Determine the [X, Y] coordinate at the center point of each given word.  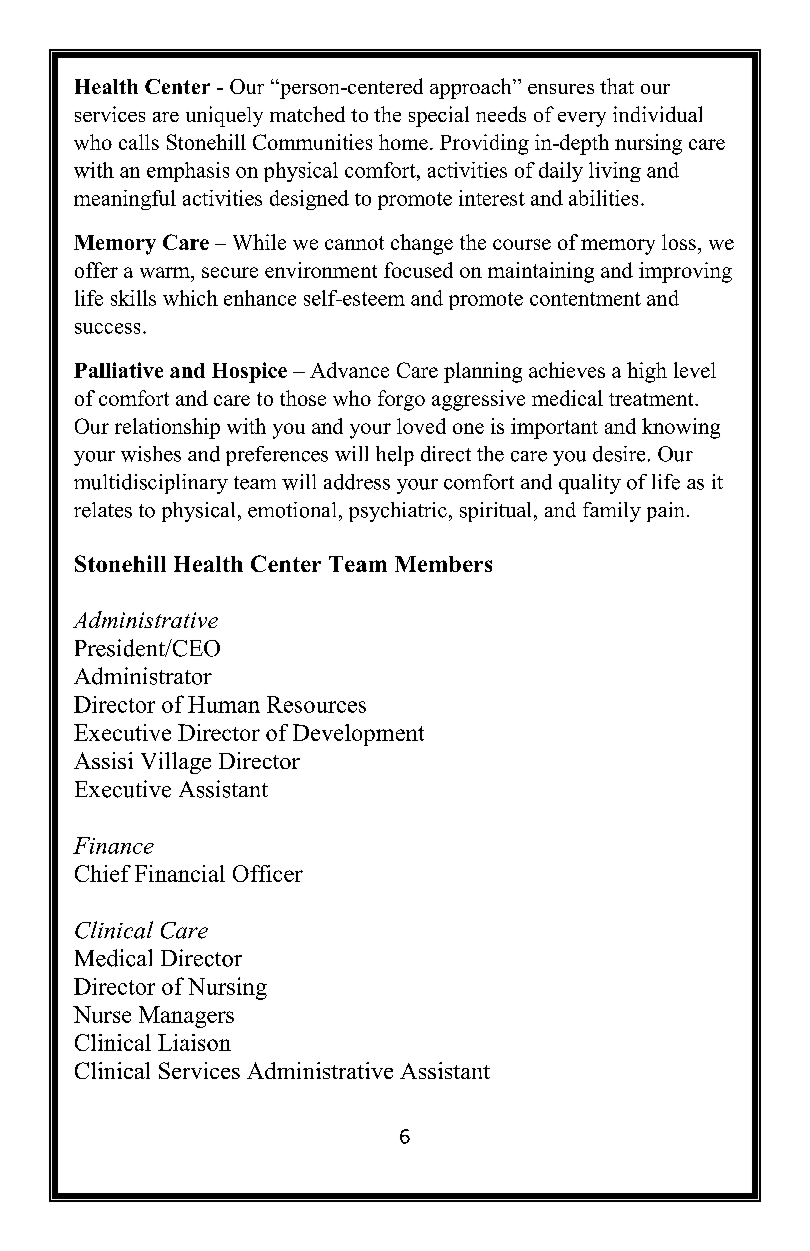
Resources [316, 704]
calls [139, 142]
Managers [186, 1017]
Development [358, 735]
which [190, 298]
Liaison [194, 1042]
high [647, 372]
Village [176, 763]
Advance [349, 370]
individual [657, 114]
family [612, 512]
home [403, 142]
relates [103, 510]
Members [443, 564]
